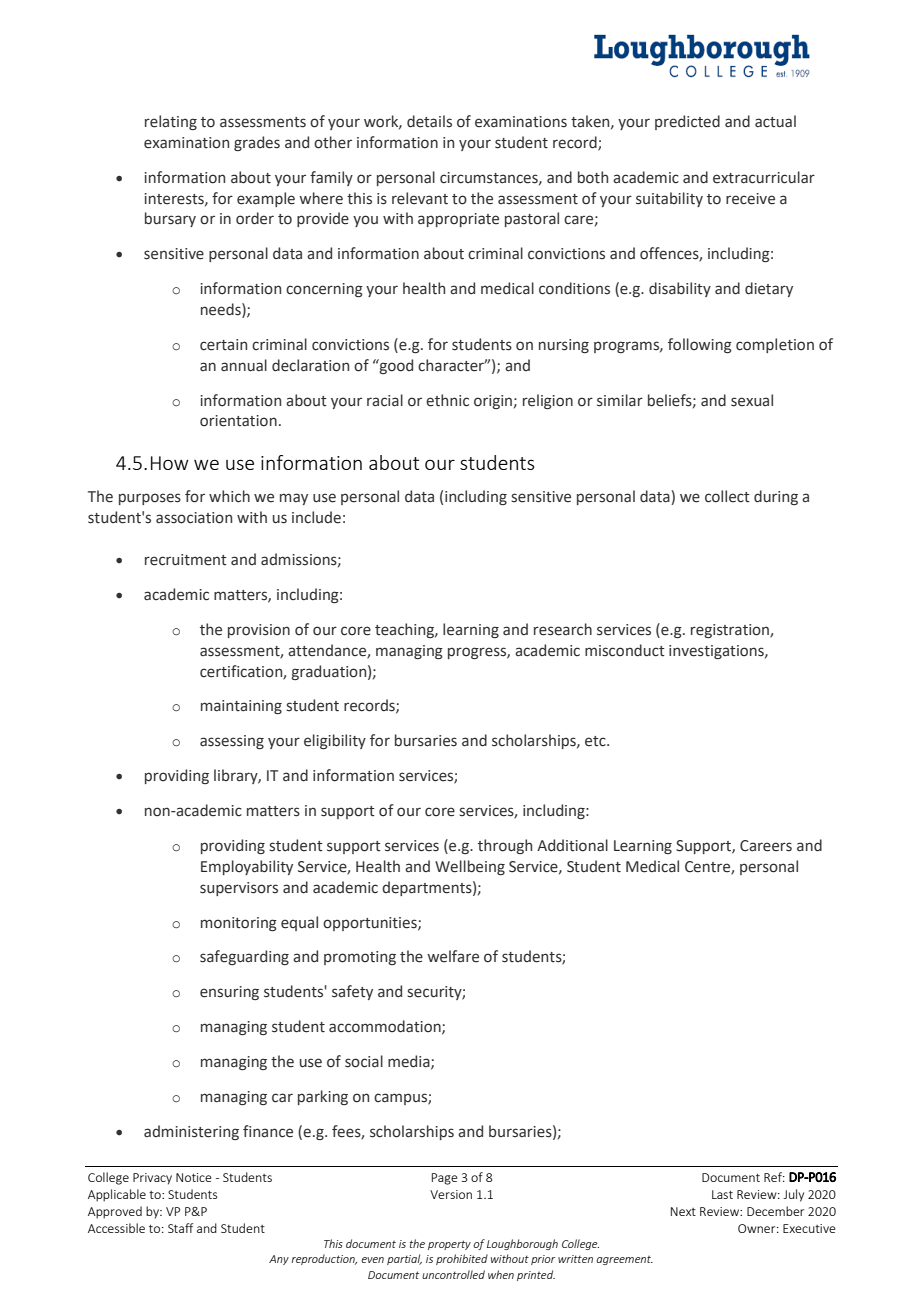 The image size is (924, 1308). Describe the element at coordinates (241, 707) in the screenshot. I see `maintaining` at that location.
